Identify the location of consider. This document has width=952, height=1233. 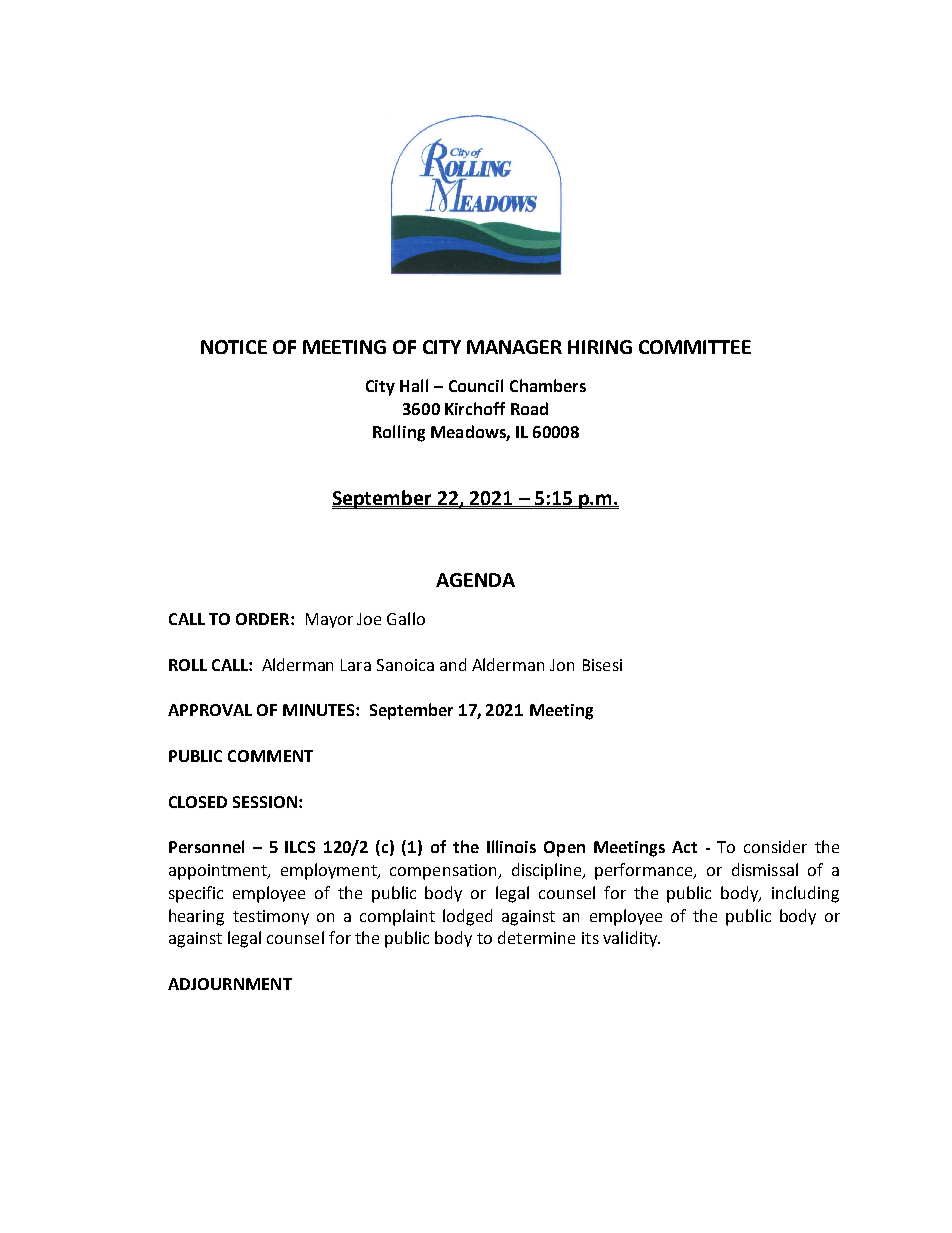
(775, 846).
